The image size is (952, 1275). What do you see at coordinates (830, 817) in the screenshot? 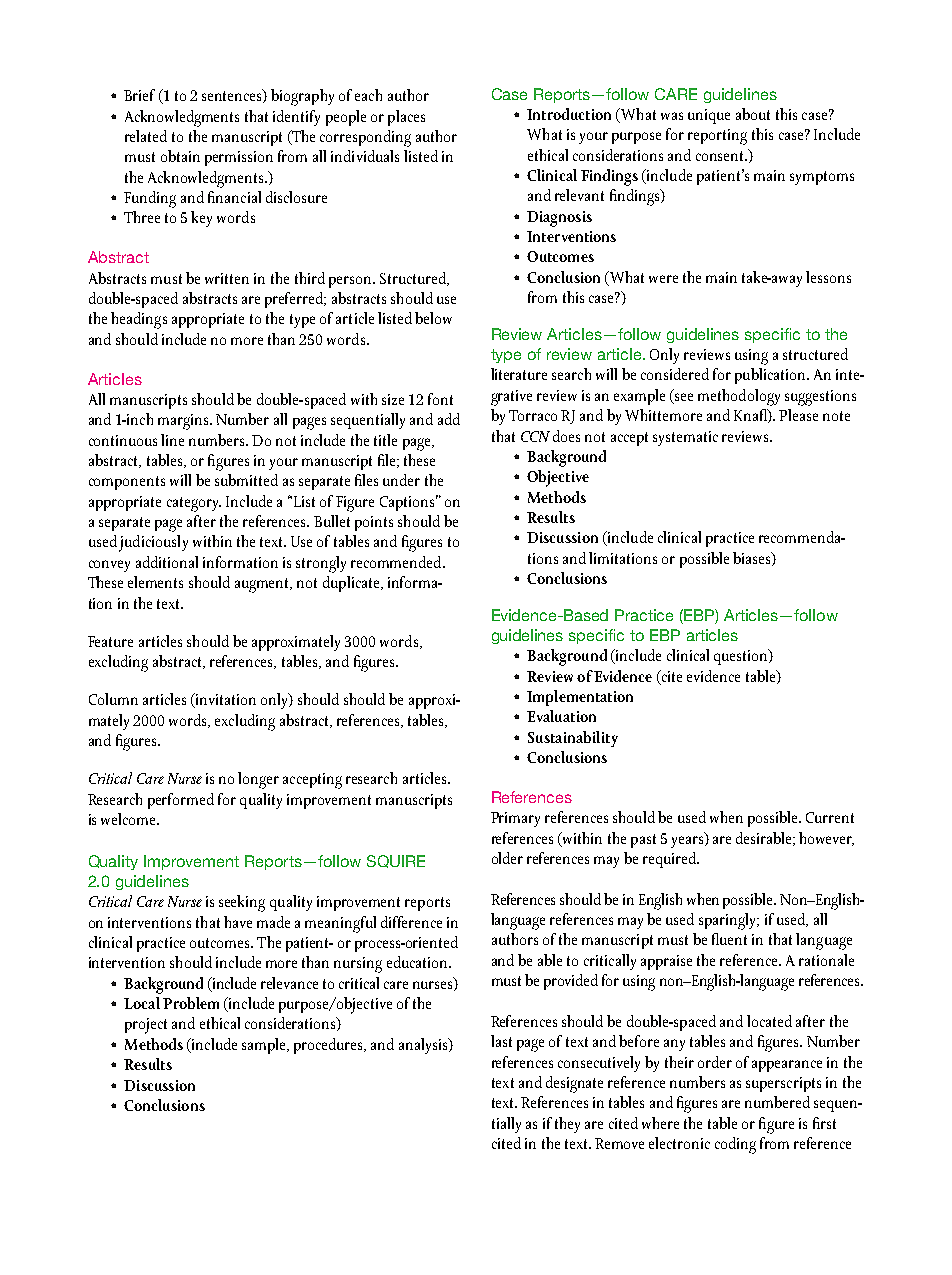
I see `Current` at bounding box center [830, 817].
